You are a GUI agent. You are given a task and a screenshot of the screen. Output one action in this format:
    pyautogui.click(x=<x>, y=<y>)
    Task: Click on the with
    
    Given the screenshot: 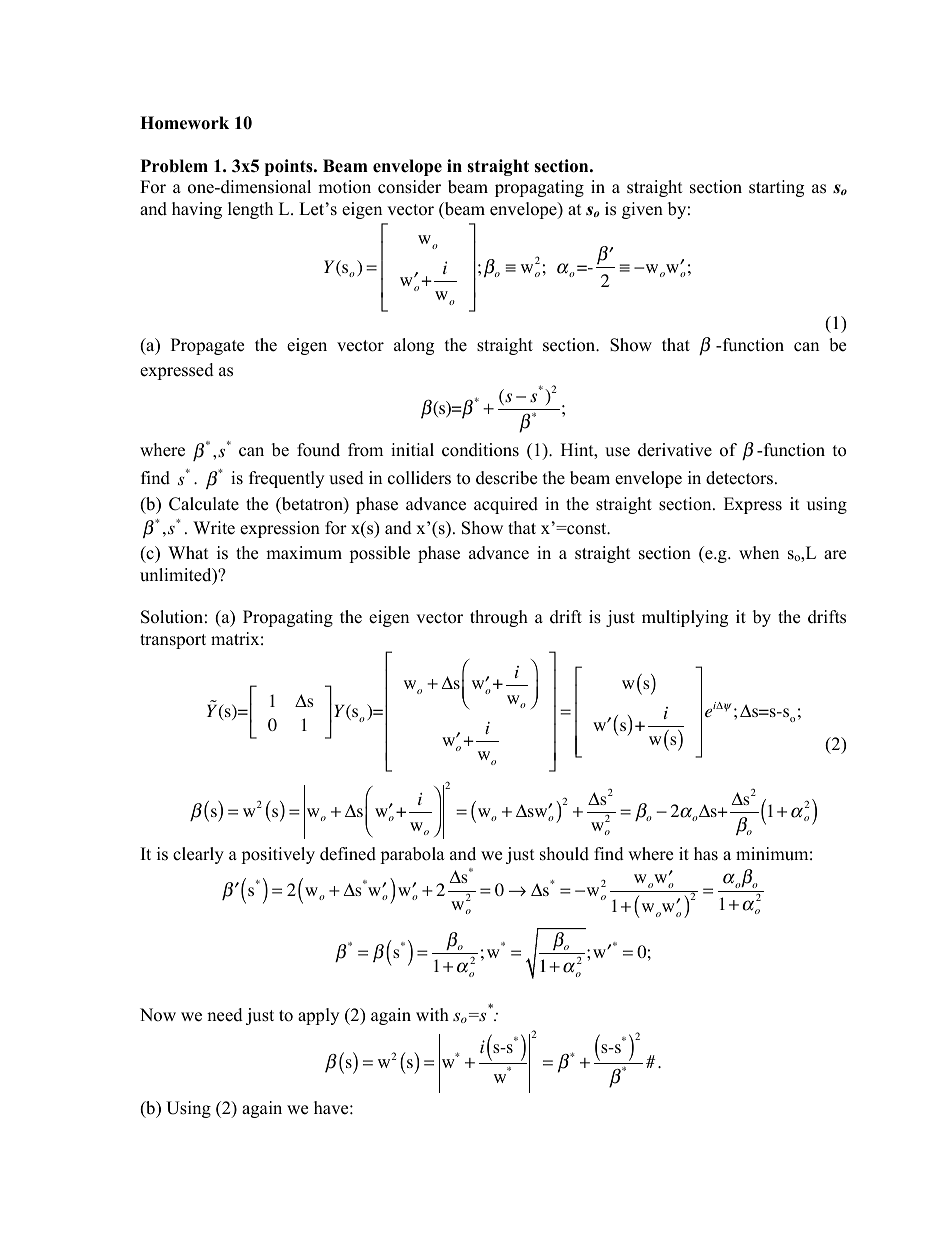 What is the action you would take?
    pyautogui.click(x=432, y=1014)
